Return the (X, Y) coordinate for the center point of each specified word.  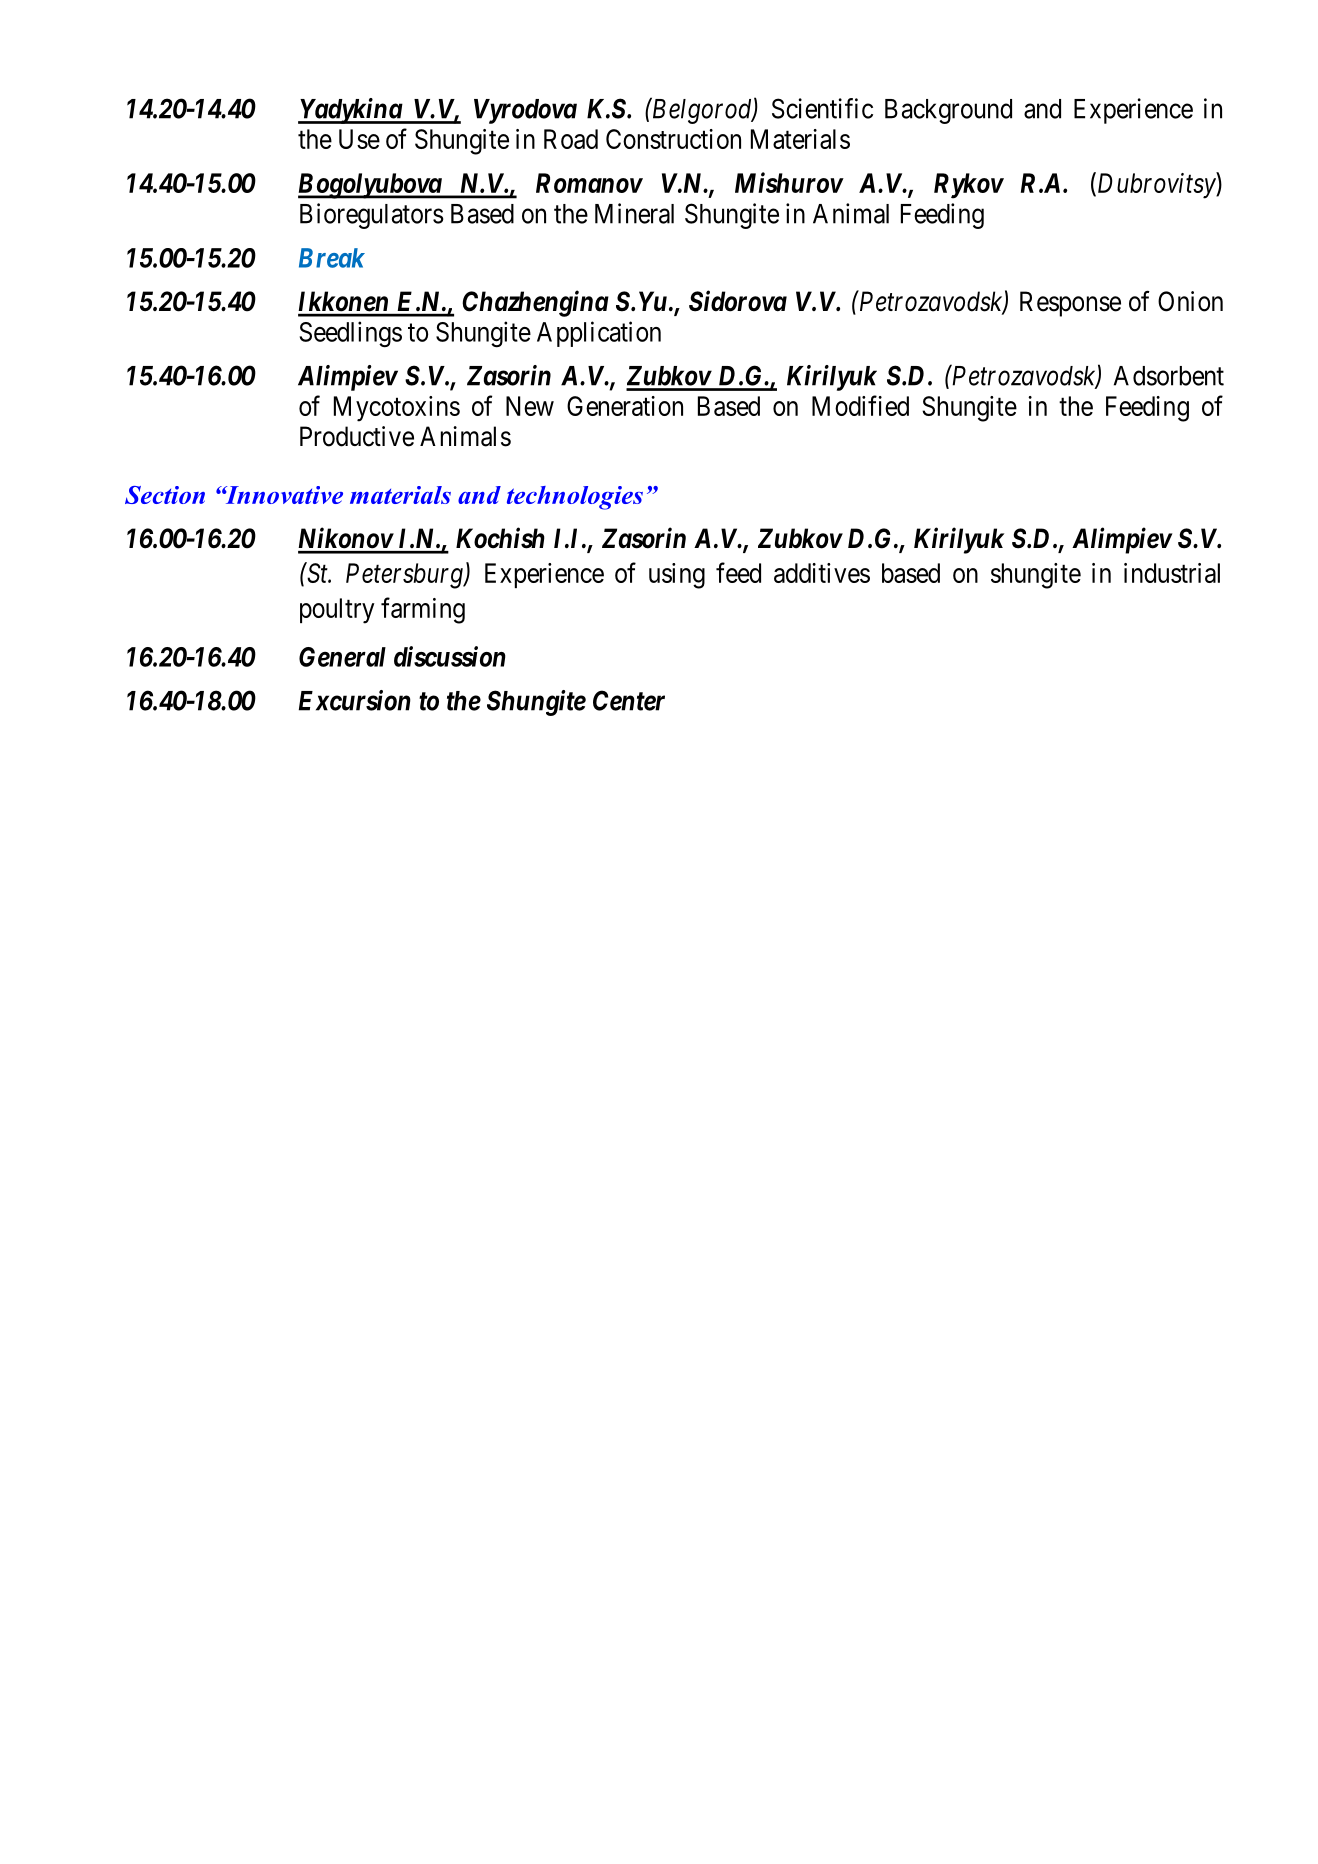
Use (359, 139)
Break (332, 258)
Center (629, 700)
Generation (625, 406)
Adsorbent (1169, 376)
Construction (673, 139)
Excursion (355, 700)
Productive (357, 436)
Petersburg (405, 576)
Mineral (634, 213)
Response (1070, 304)
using (677, 576)
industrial (1172, 573)
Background (948, 111)
